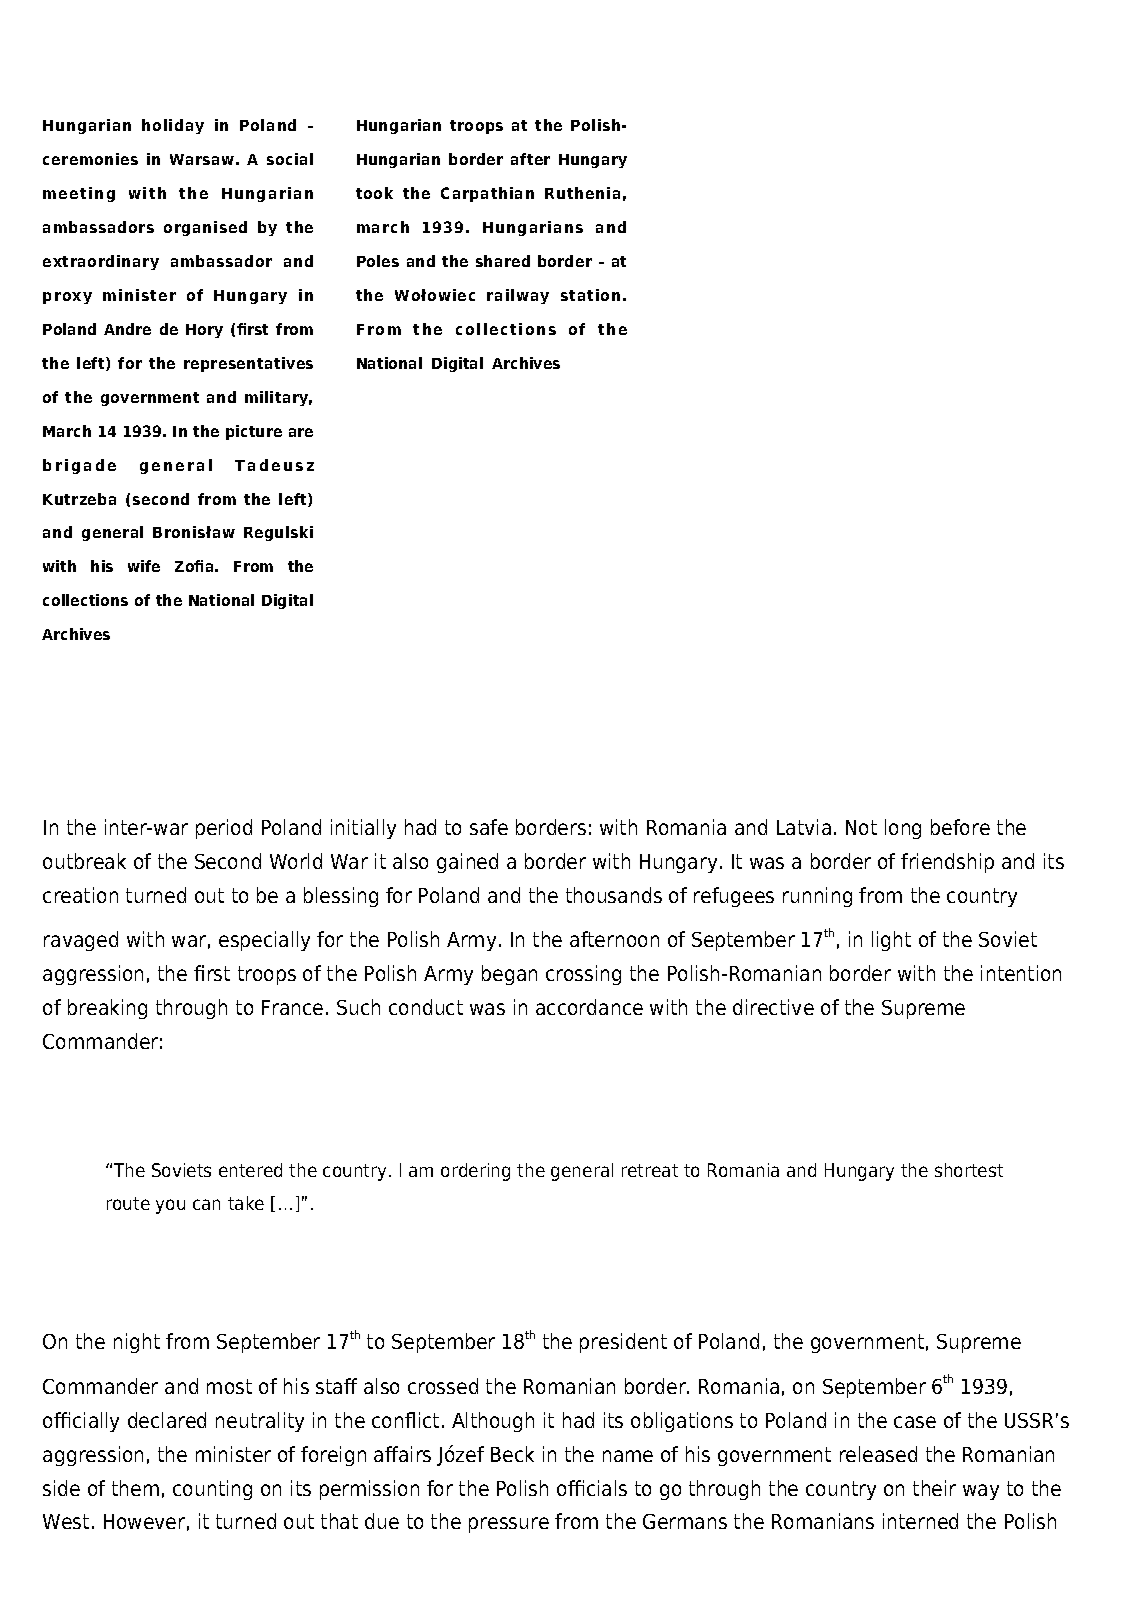 Image resolution: width=1130 pixels, height=1598 pixels. What do you see at coordinates (254, 432) in the screenshot?
I see `picture` at bounding box center [254, 432].
